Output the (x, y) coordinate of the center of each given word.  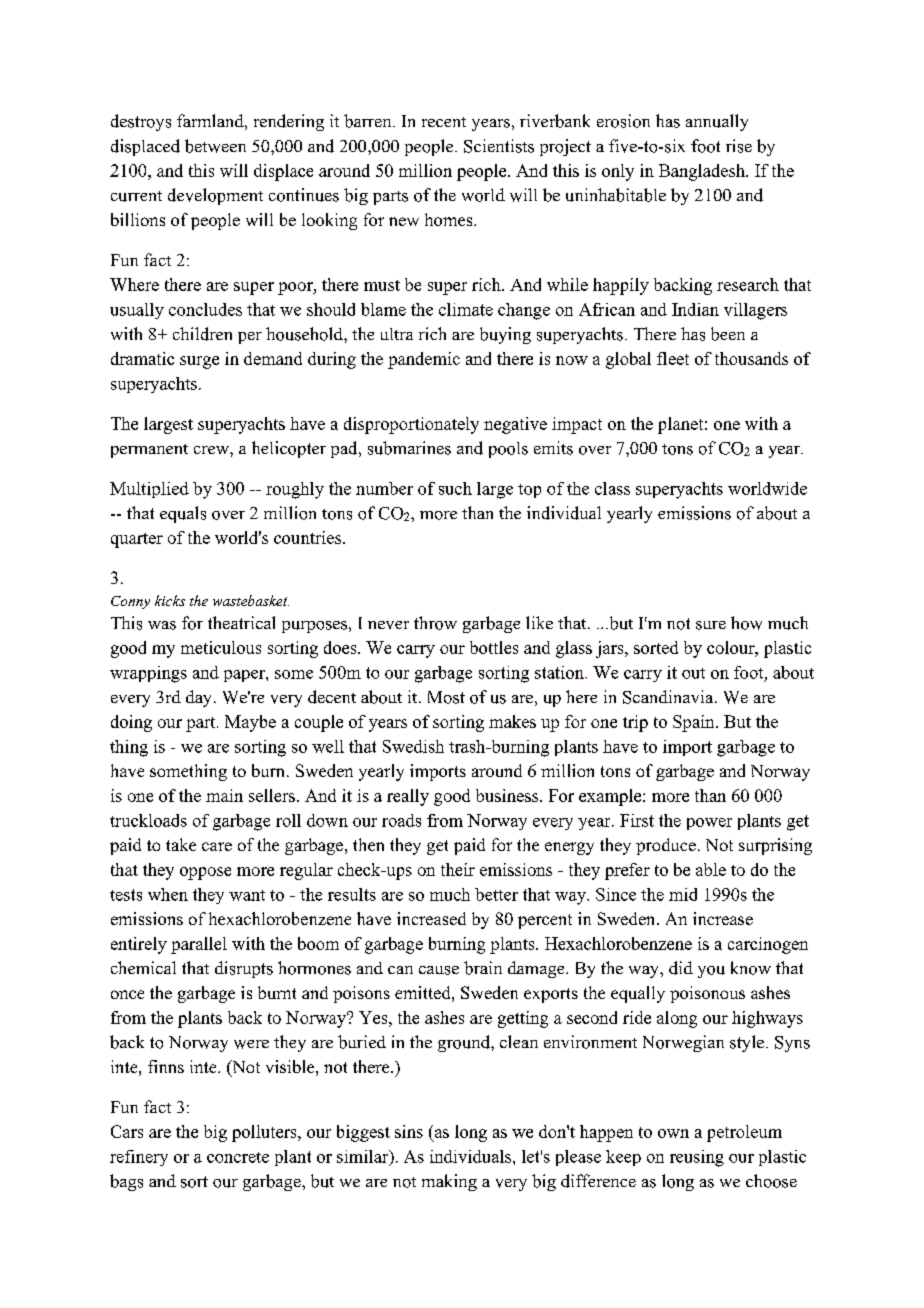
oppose (205, 873)
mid (683, 894)
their (458, 869)
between (215, 146)
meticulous (221, 647)
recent (444, 122)
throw (435, 623)
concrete (238, 1157)
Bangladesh (703, 172)
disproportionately (411, 425)
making (449, 1182)
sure (711, 625)
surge (199, 362)
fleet (673, 358)
